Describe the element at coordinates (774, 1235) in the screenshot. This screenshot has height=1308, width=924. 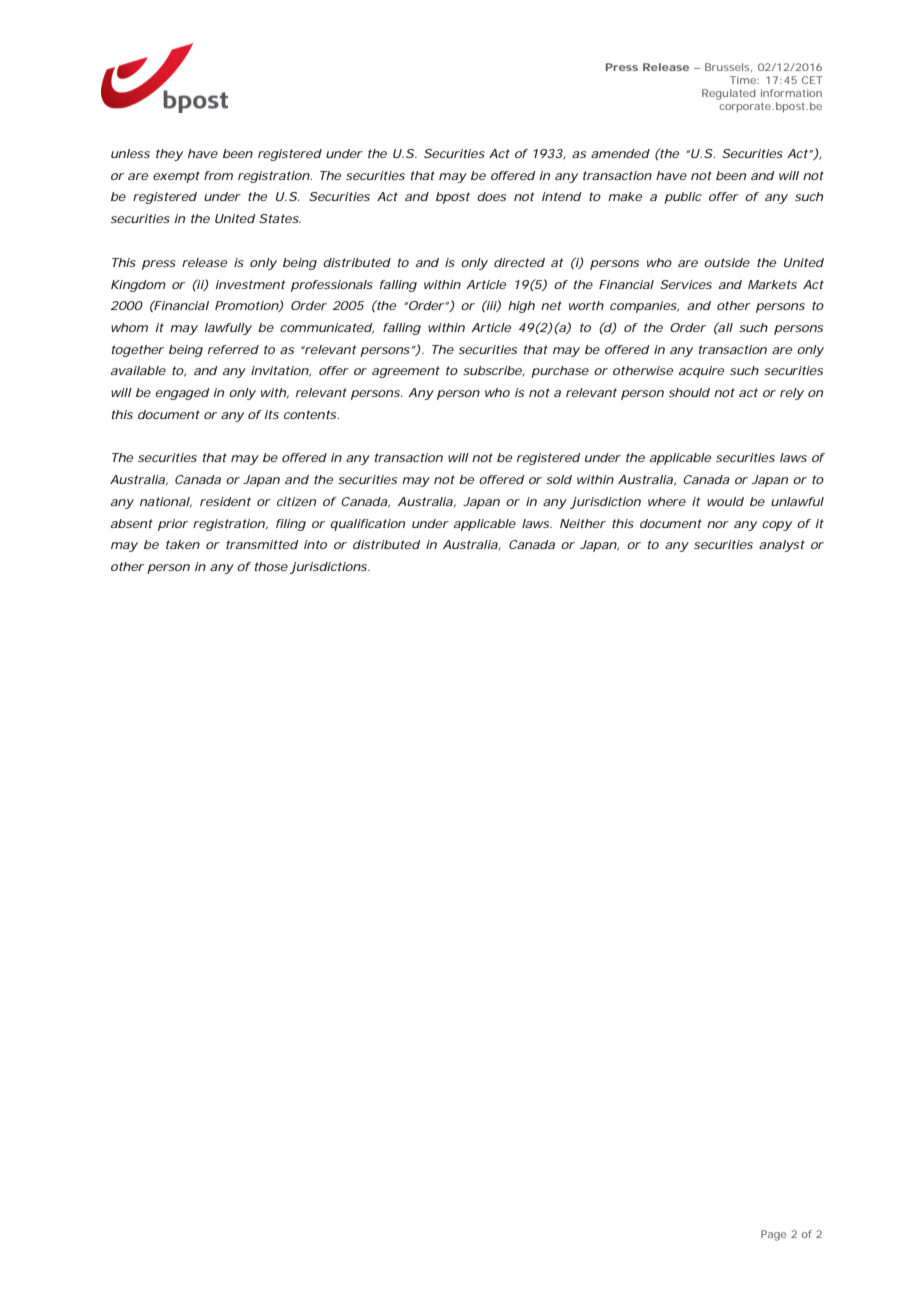
I see `Page` at that location.
